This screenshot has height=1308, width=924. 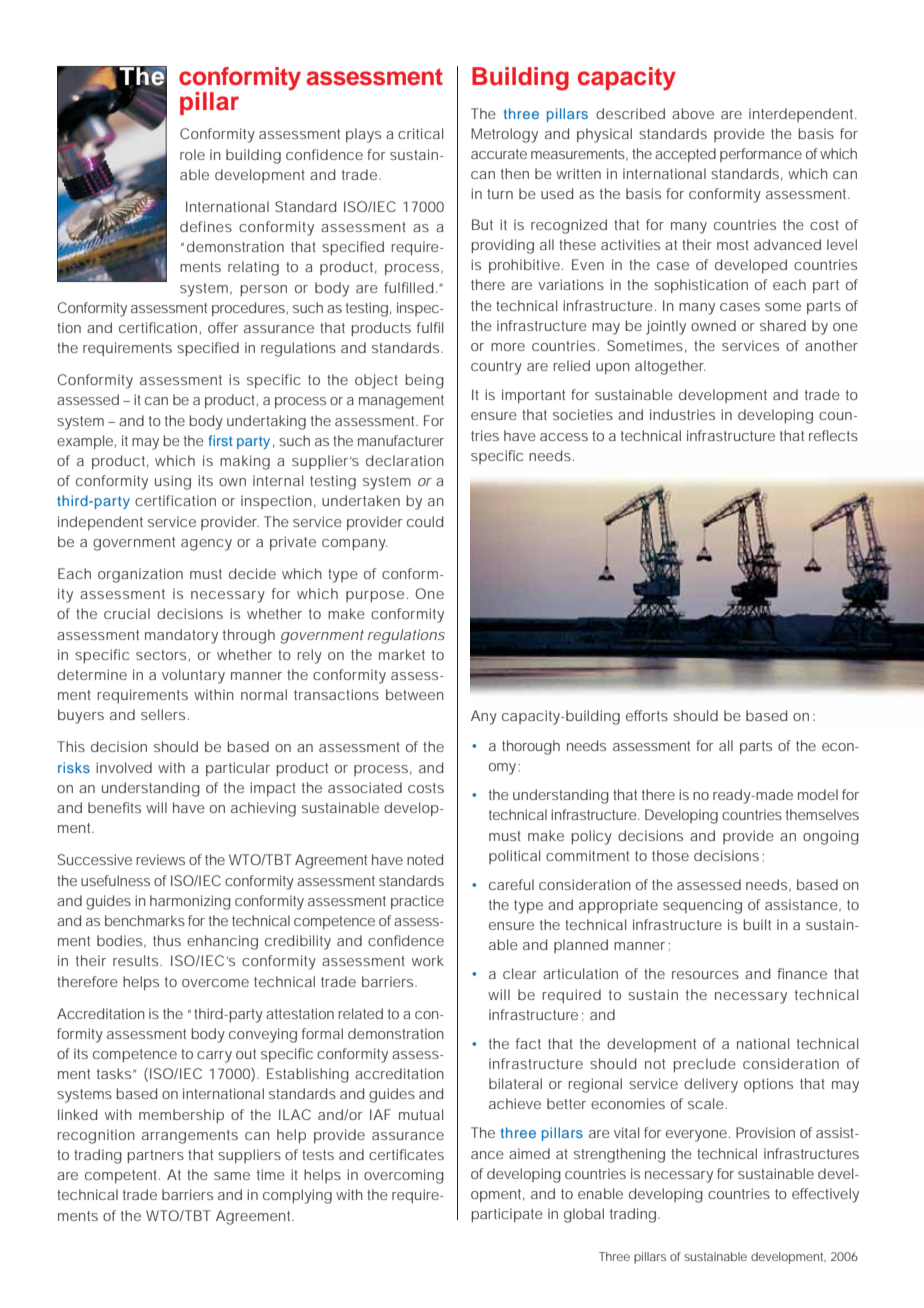 I want to click on overcoming, so click(x=404, y=1176).
